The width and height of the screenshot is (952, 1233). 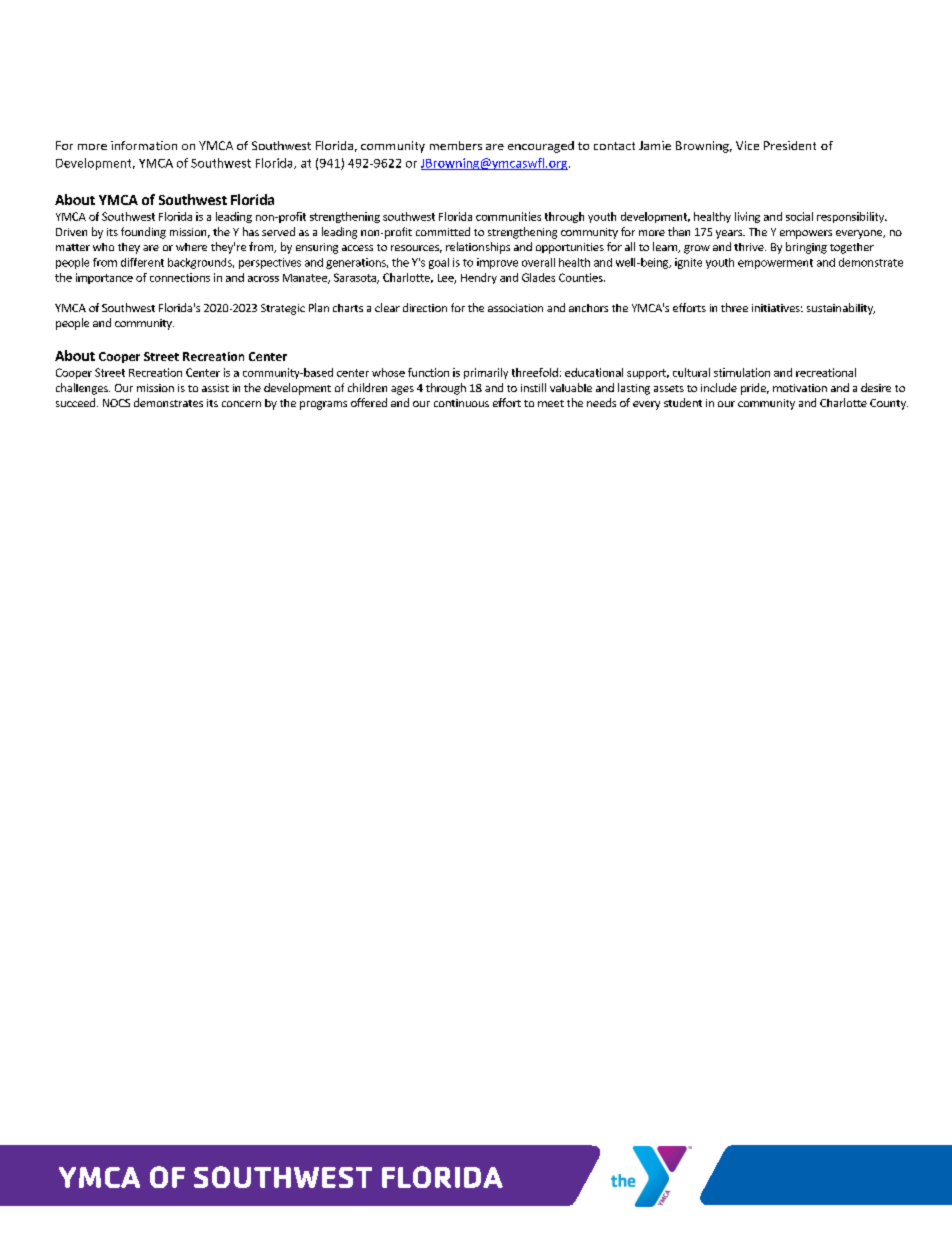 I want to click on founding, so click(x=143, y=233).
